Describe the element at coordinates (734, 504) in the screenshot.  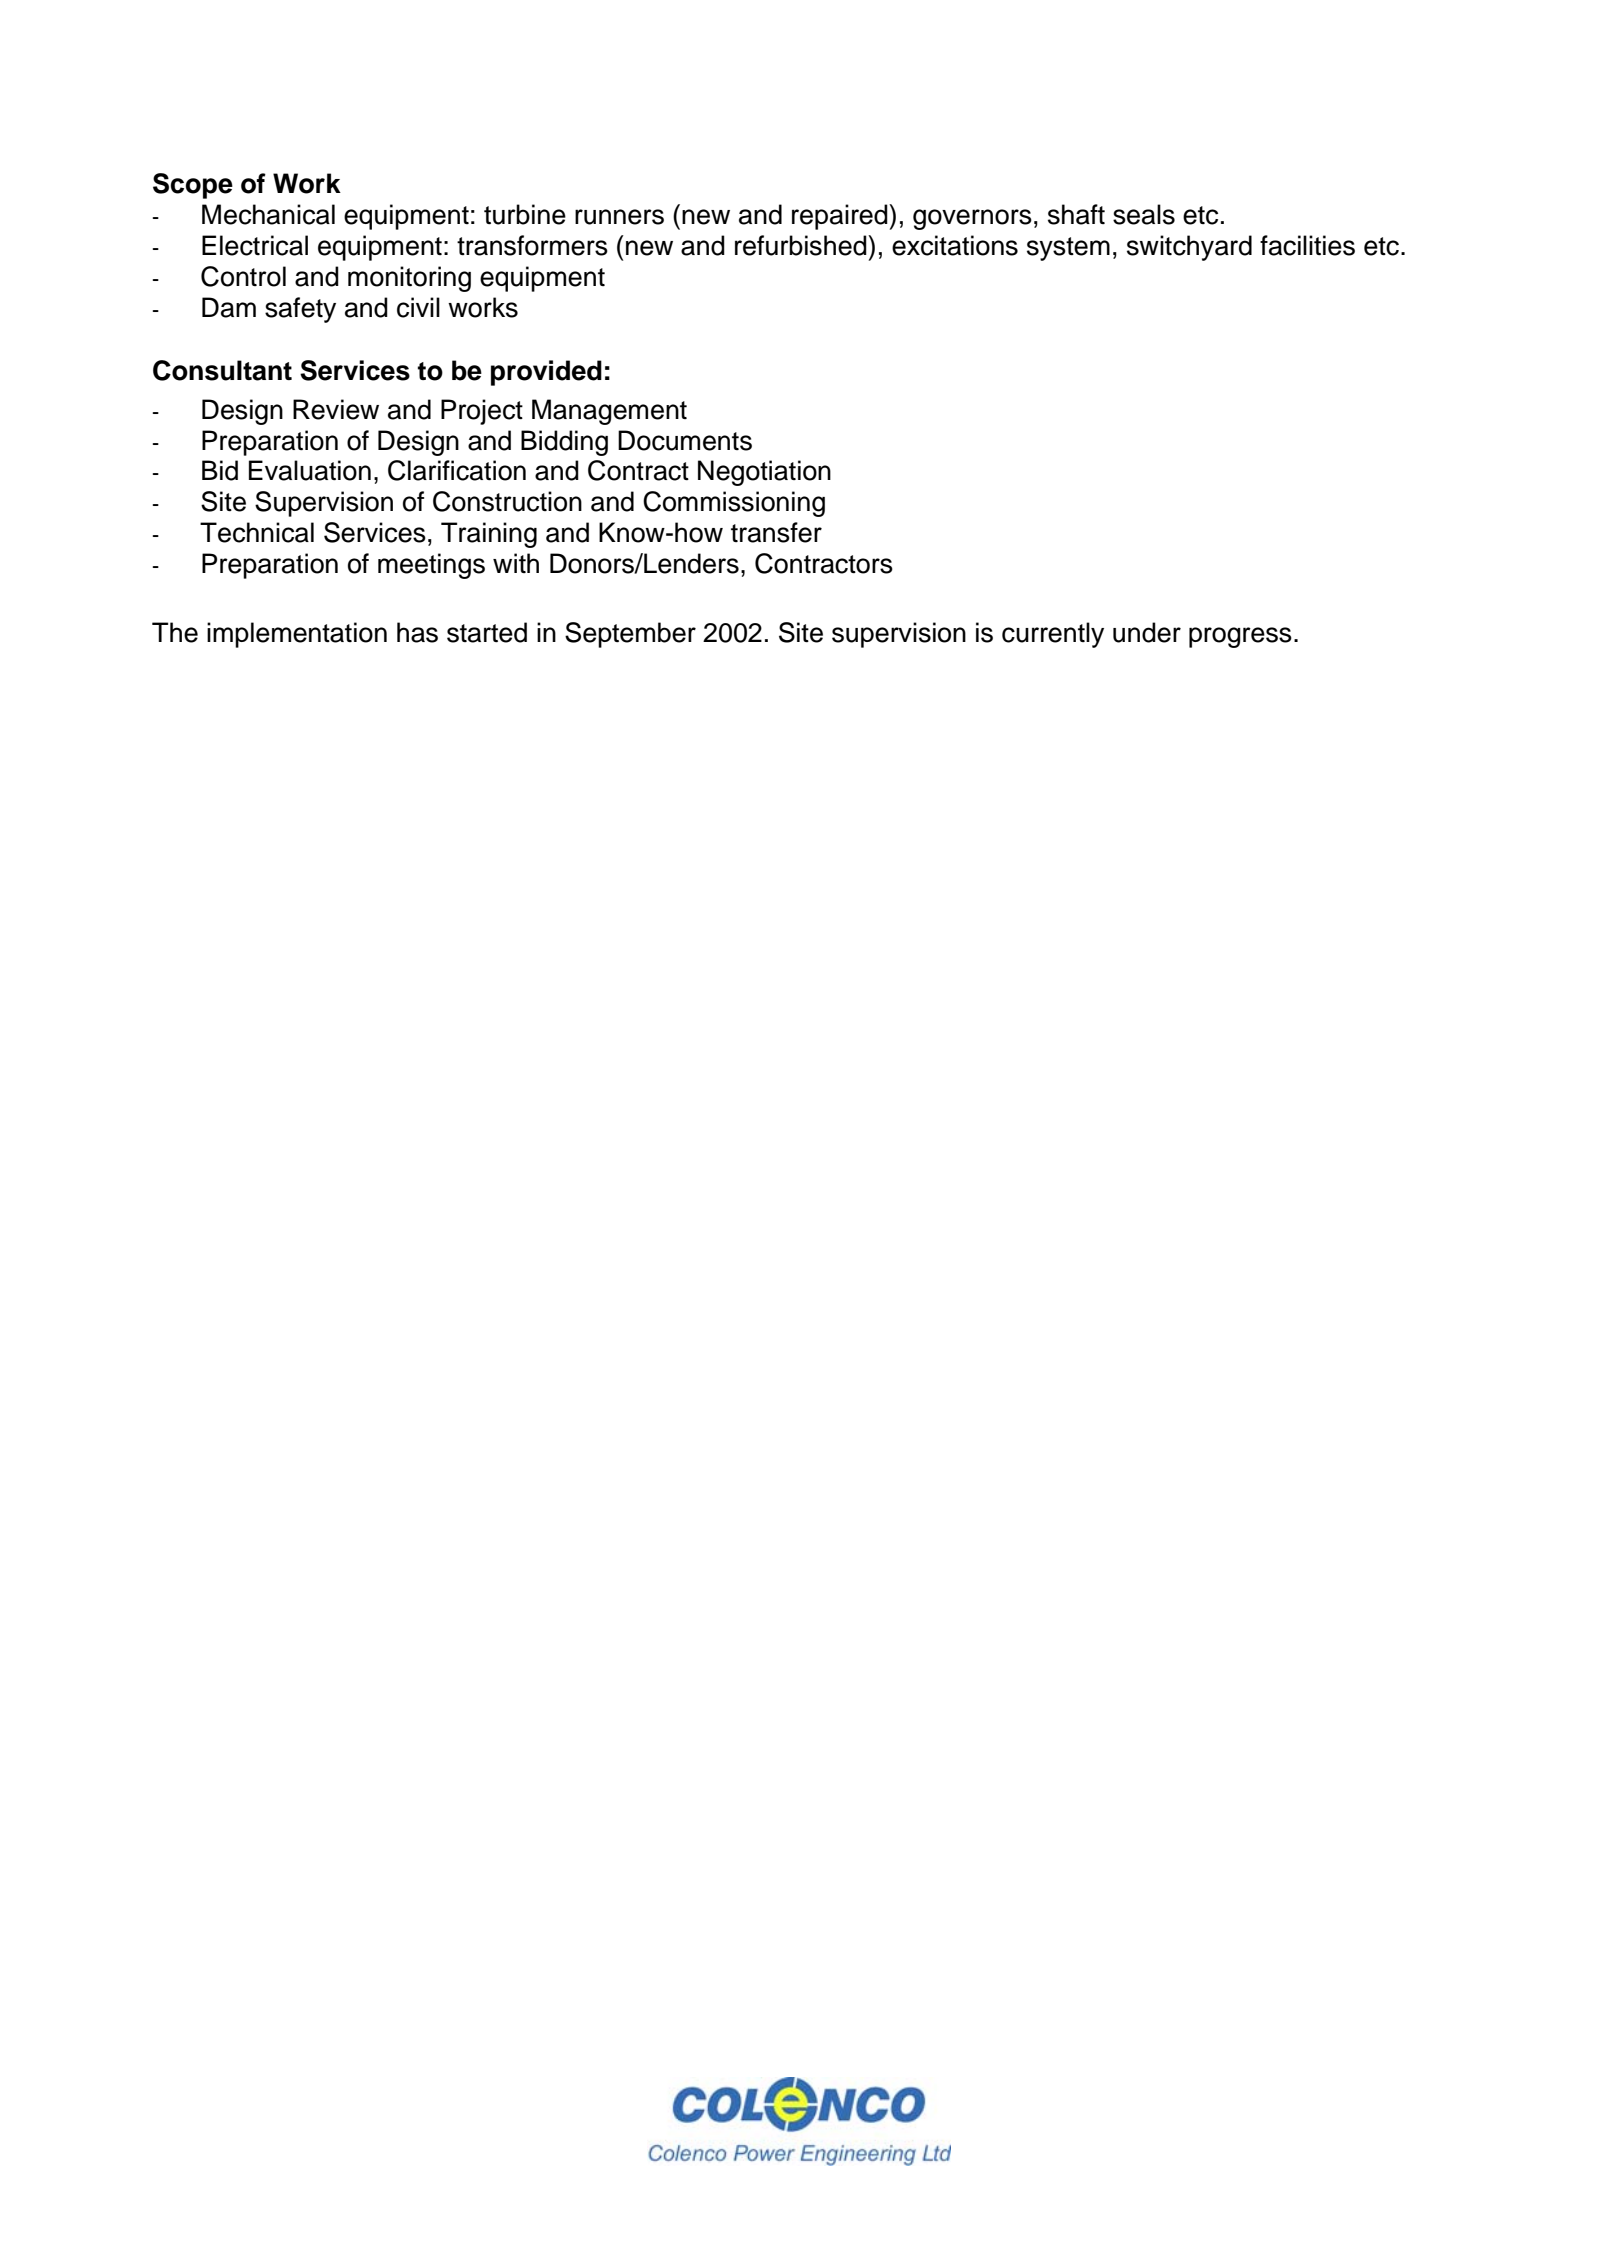
I see `Commissioning` at that location.
